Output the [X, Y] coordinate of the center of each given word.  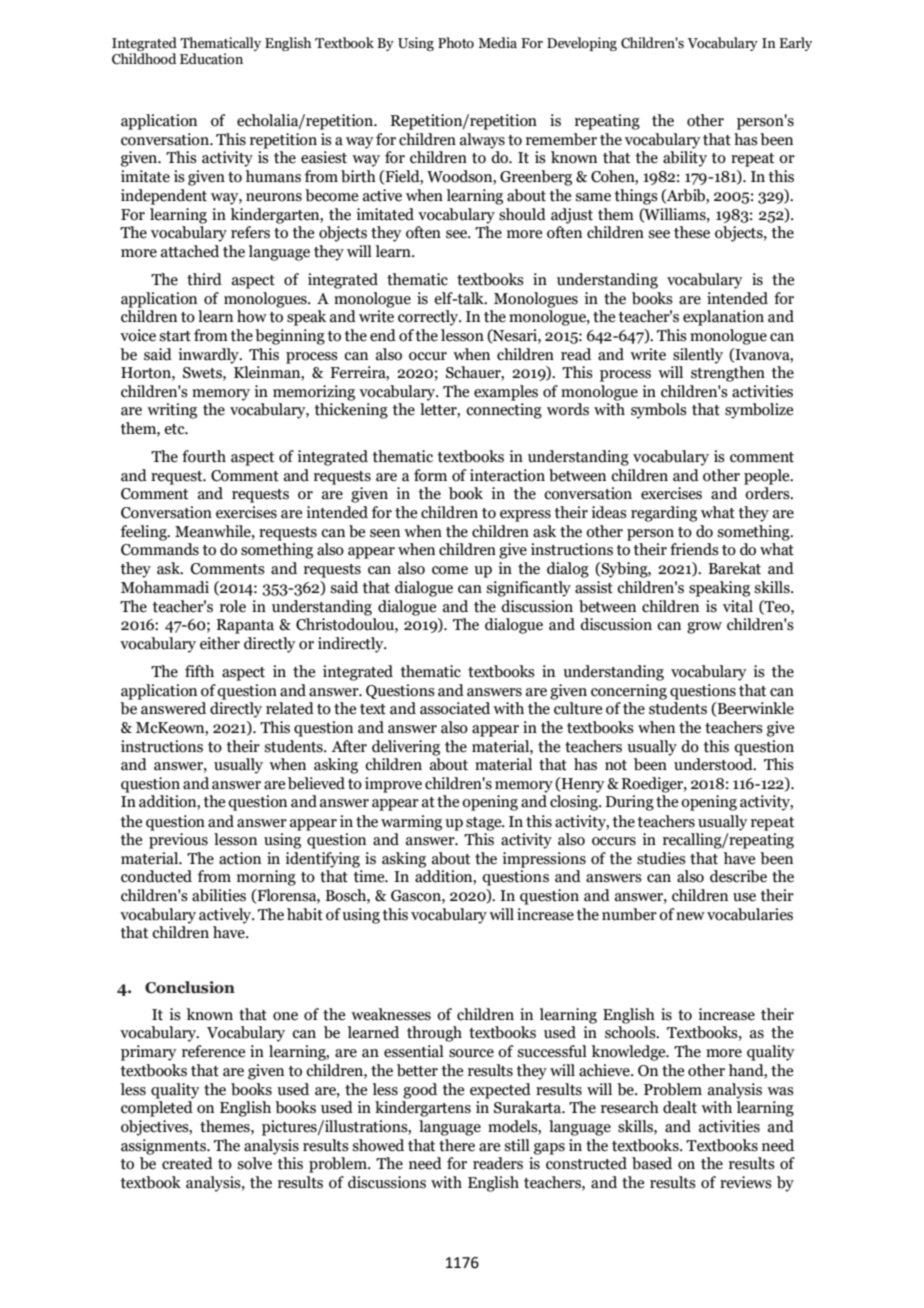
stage [485, 824]
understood [714, 764]
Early [795, 44]
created [187, 1163]
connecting [504, 411]
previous [178, 841]
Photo [456, 42]
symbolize [759, 411]
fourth [204, 456]
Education [211, 59]
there [457, 1145]
